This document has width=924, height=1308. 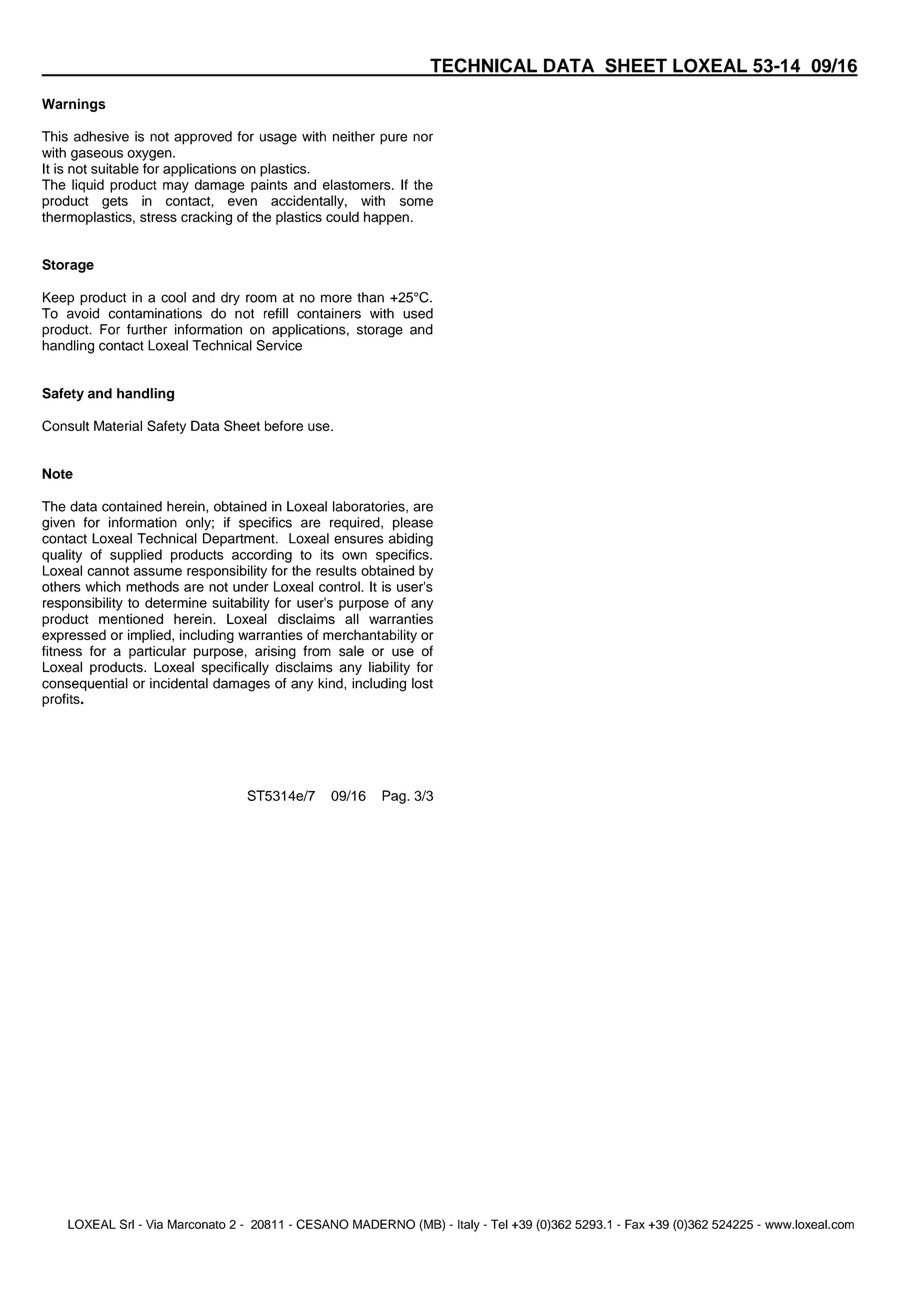 I want to click on nor, so click(x=423, y=137).
